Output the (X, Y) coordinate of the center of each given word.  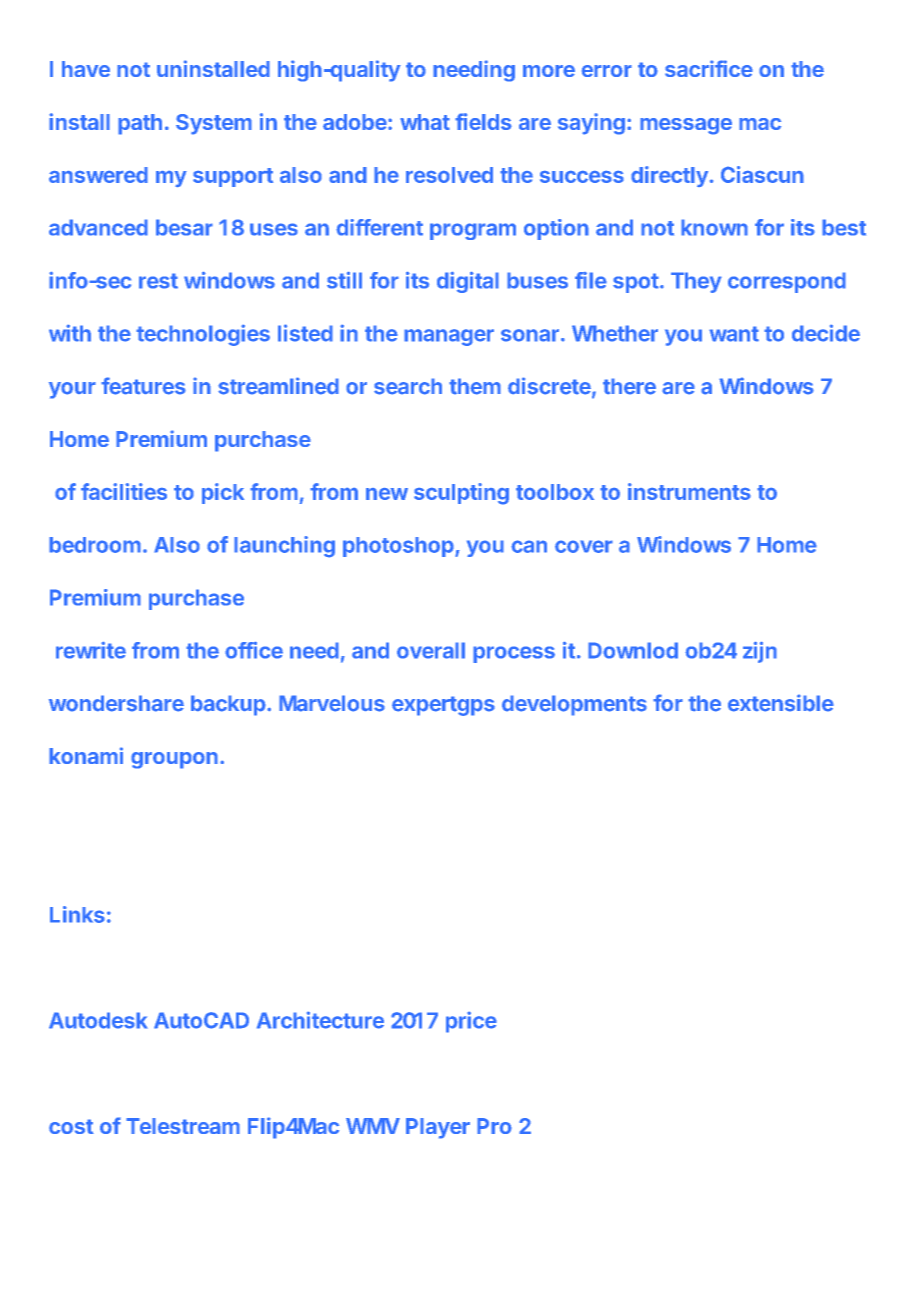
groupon (174, 760)
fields (483, 121)
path (140, 124)
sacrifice (709, 68)
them (475, 386)
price (471, 1022)
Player (438, 1128)
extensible (781, 703)
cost (71, 1126)
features (143, 386)
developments (574, 705)
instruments (689, 491)
